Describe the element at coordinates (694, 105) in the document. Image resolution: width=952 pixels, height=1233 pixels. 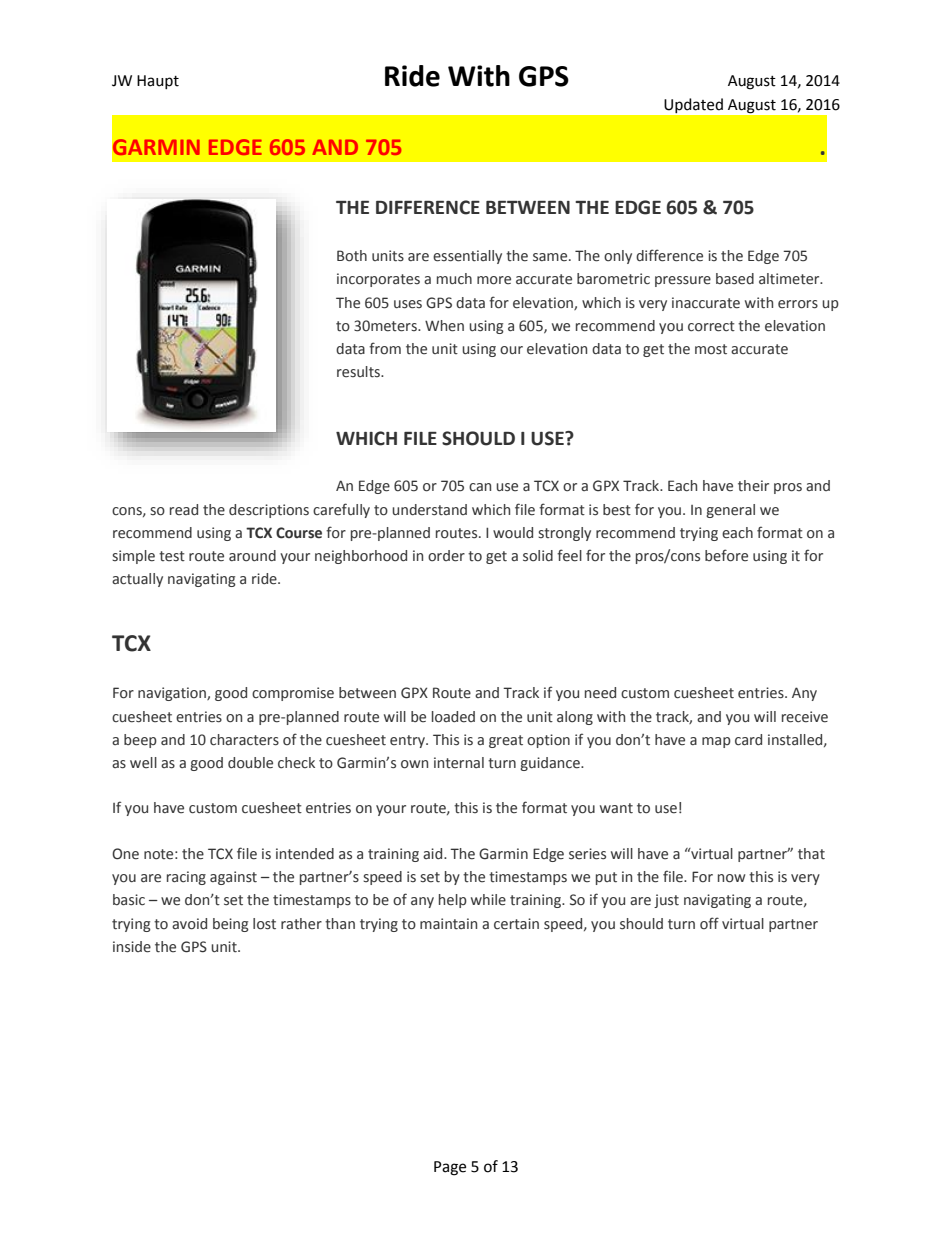
I see `Updated` at that location.
